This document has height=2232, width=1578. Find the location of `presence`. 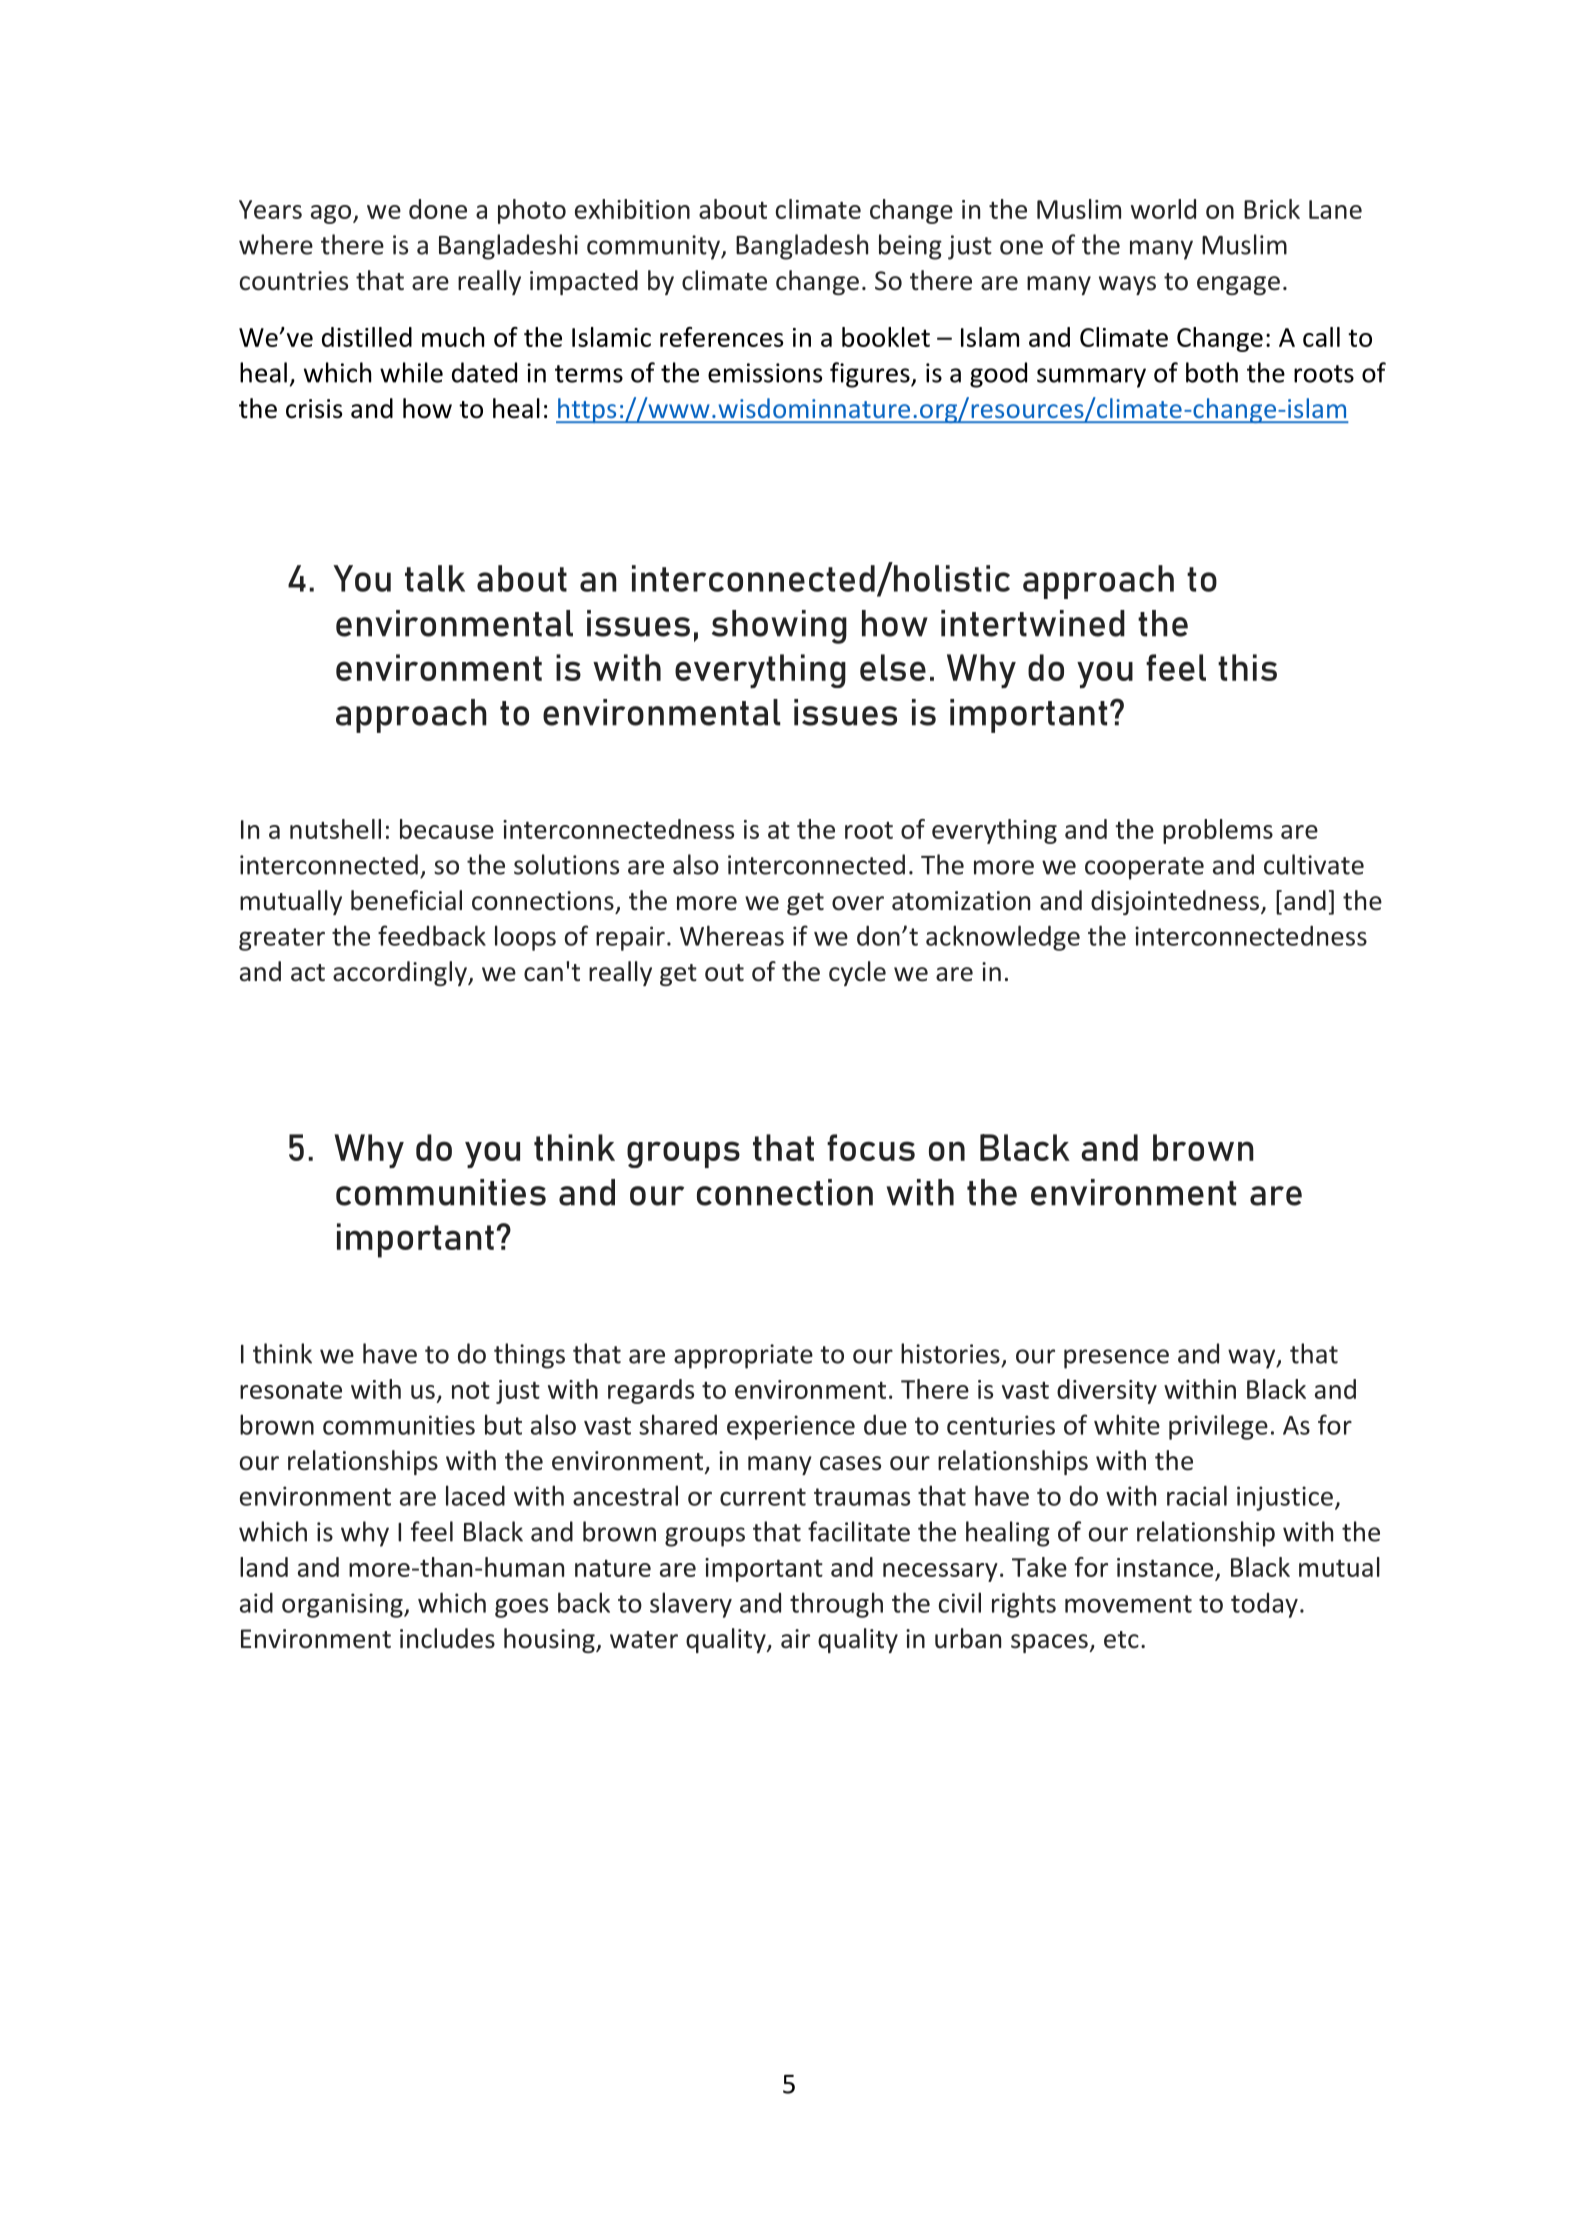

presence is located at coordinates (1116, 1359).
